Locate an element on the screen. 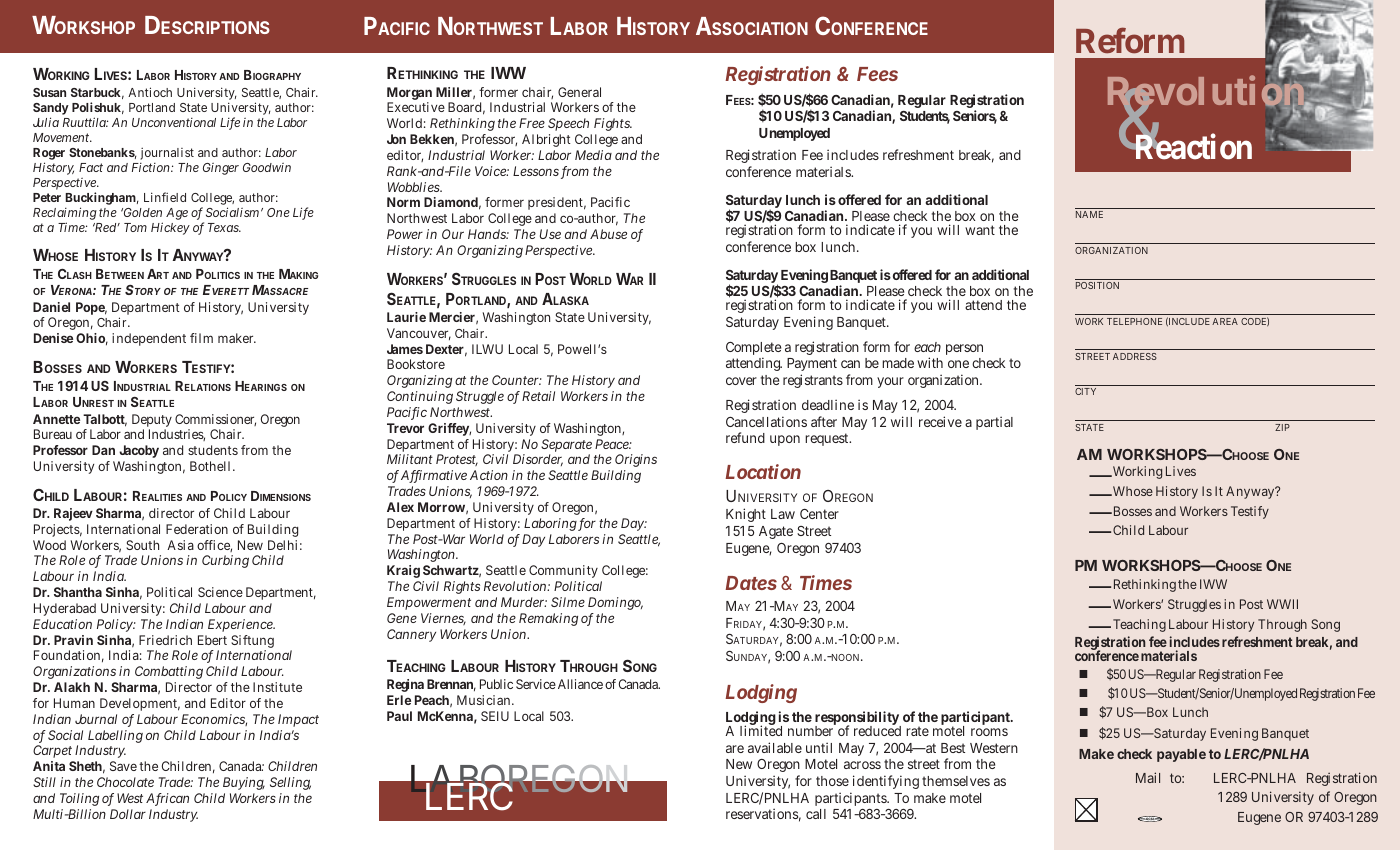 The image size is (1400, 850). African is located at coordinates (167, 799).
